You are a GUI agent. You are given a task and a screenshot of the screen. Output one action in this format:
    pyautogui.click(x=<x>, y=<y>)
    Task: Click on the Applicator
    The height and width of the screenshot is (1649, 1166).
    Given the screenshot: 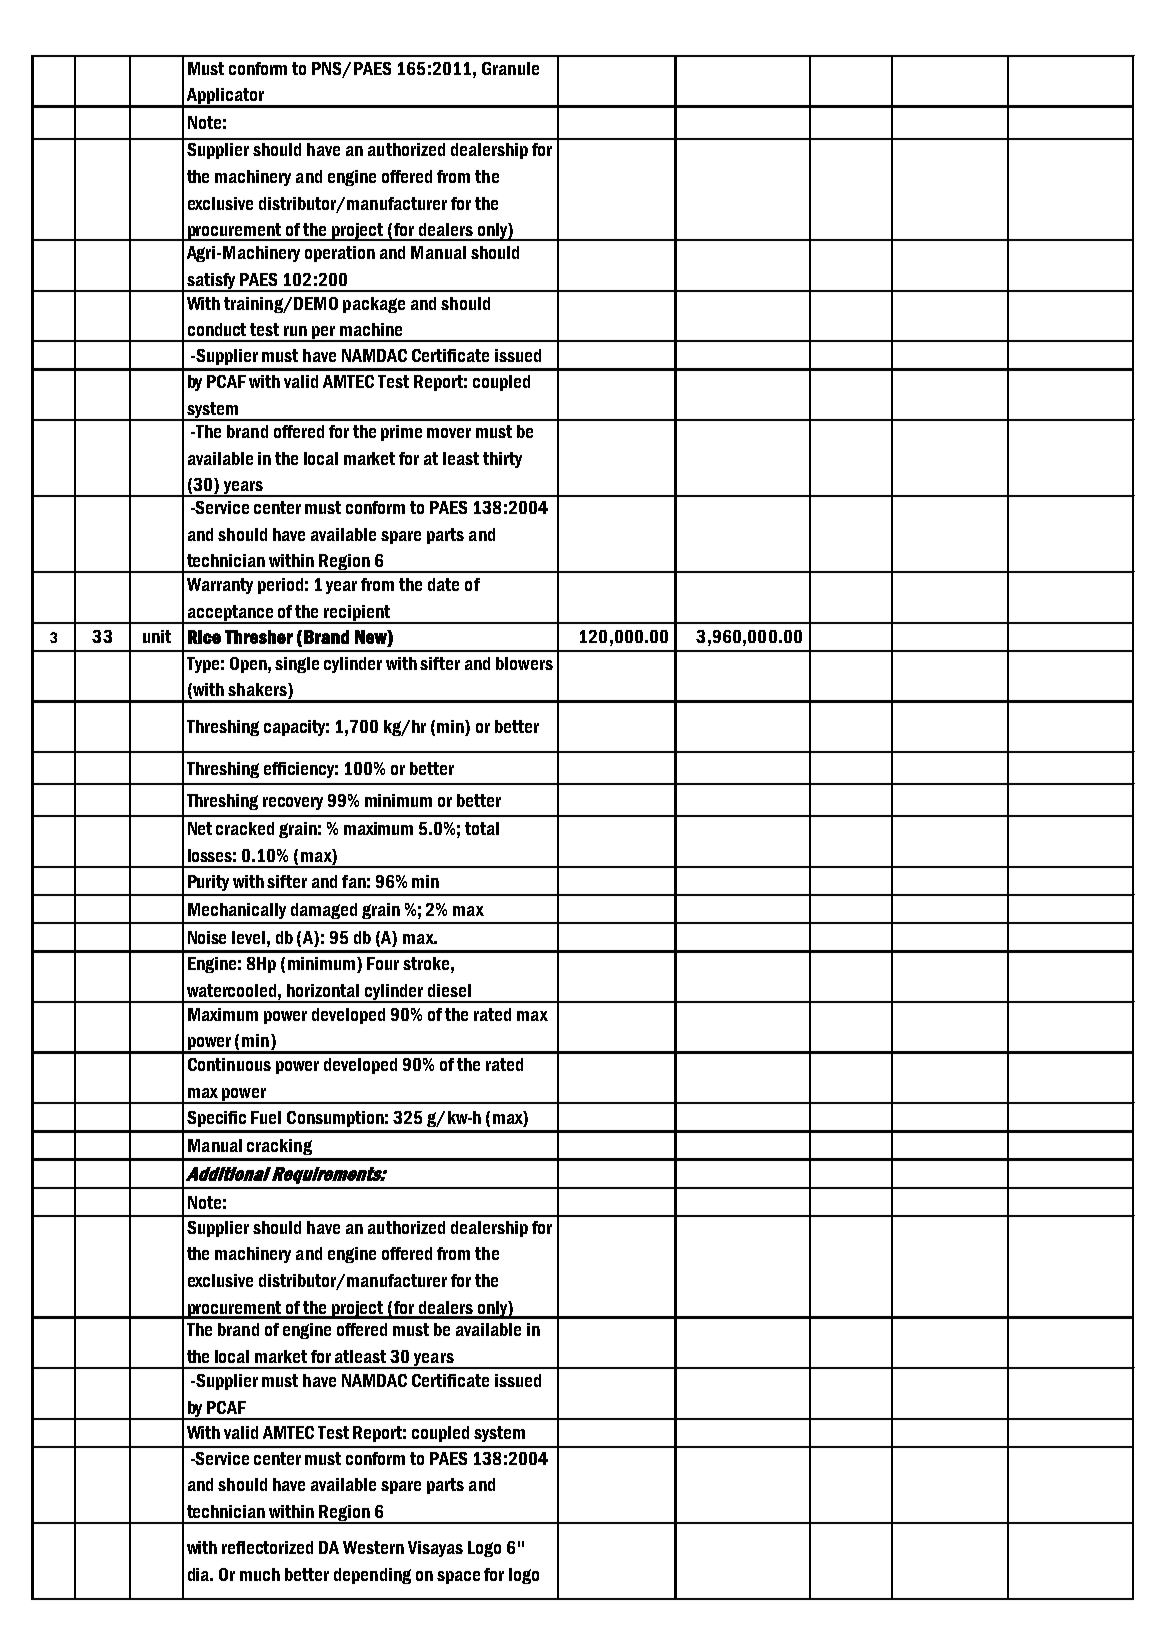 What is the action you would take?
    pyautogui.click(x=225, y=97)
